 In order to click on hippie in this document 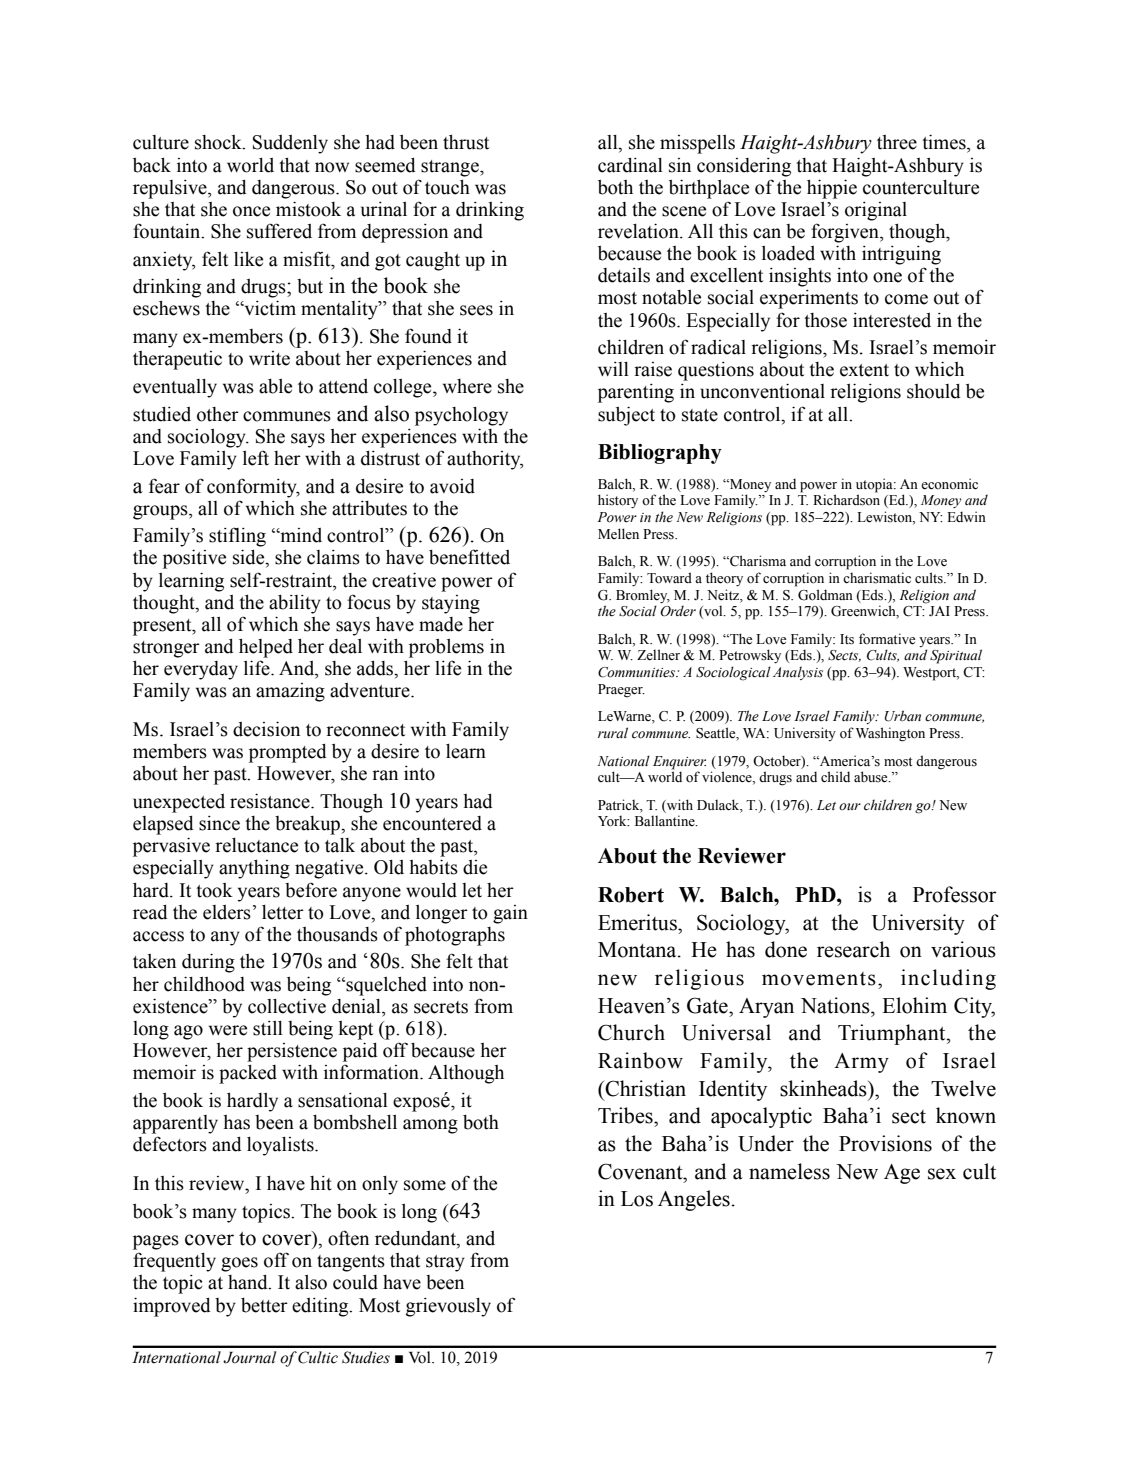, I will do `click(832, 189)`.
